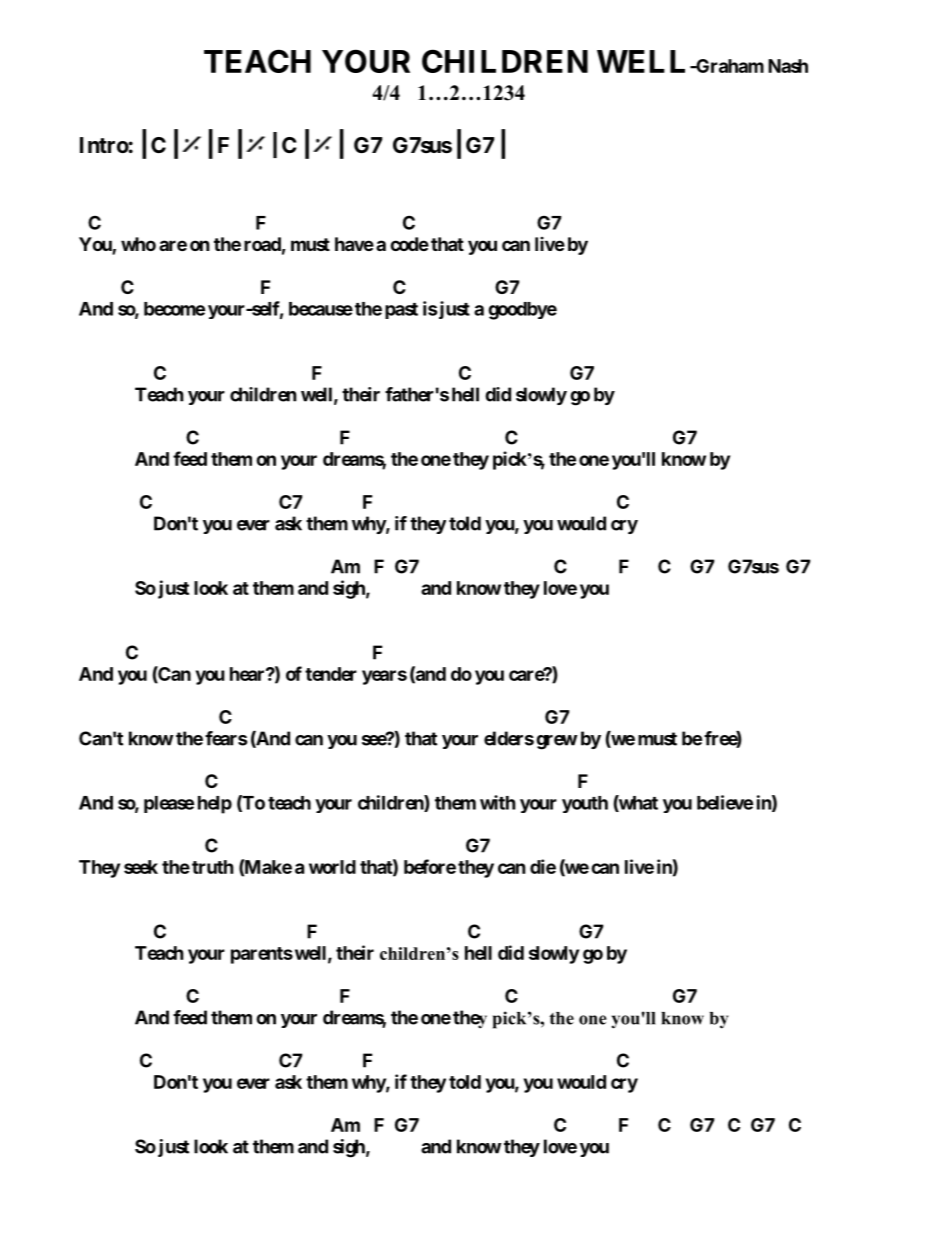 The image size is (952, 1233). Describe the element at coordinates (332, 867) in the page. I see `world` at that location.
